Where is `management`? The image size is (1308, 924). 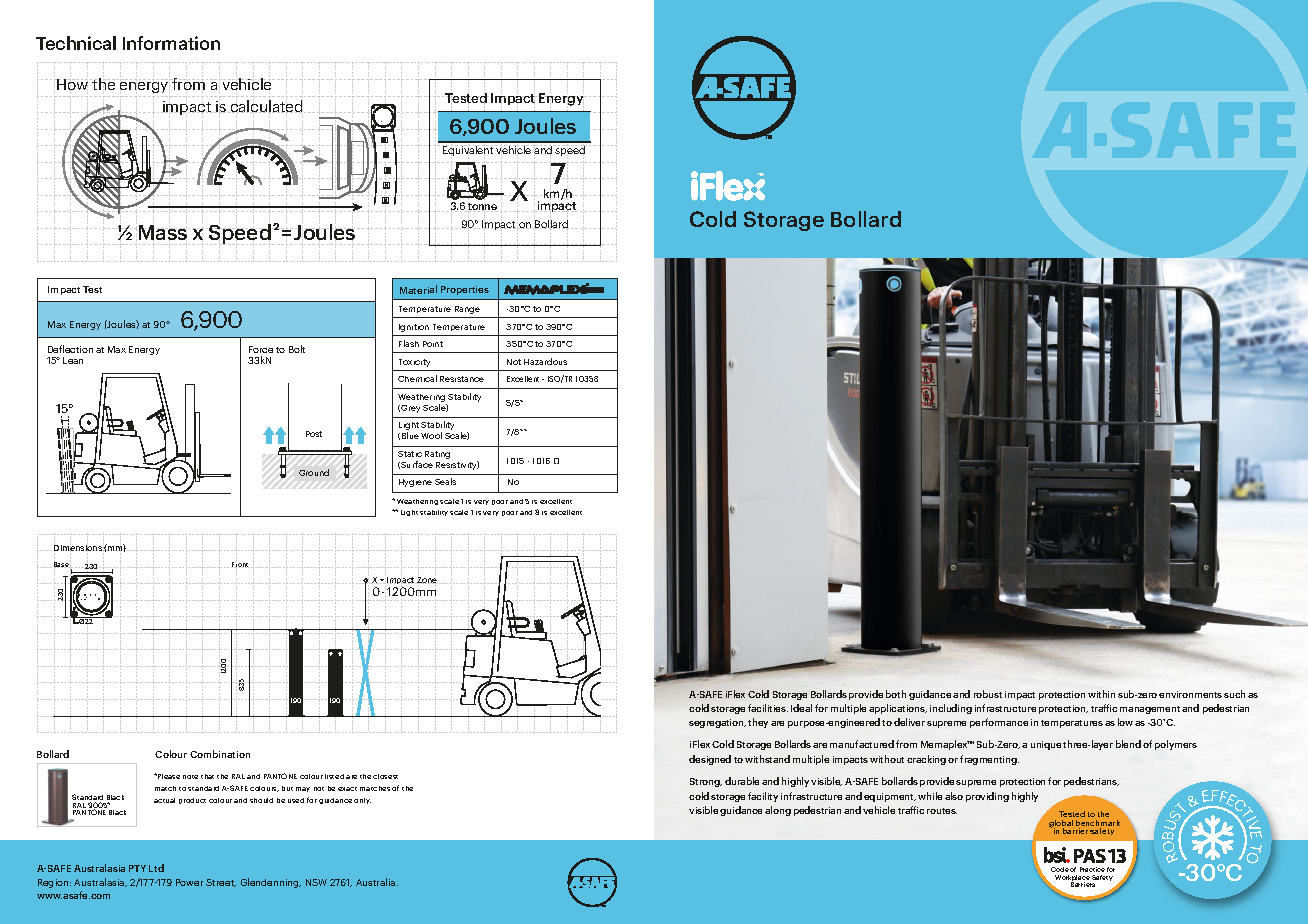
management is located at coordinates (1150, 710).
